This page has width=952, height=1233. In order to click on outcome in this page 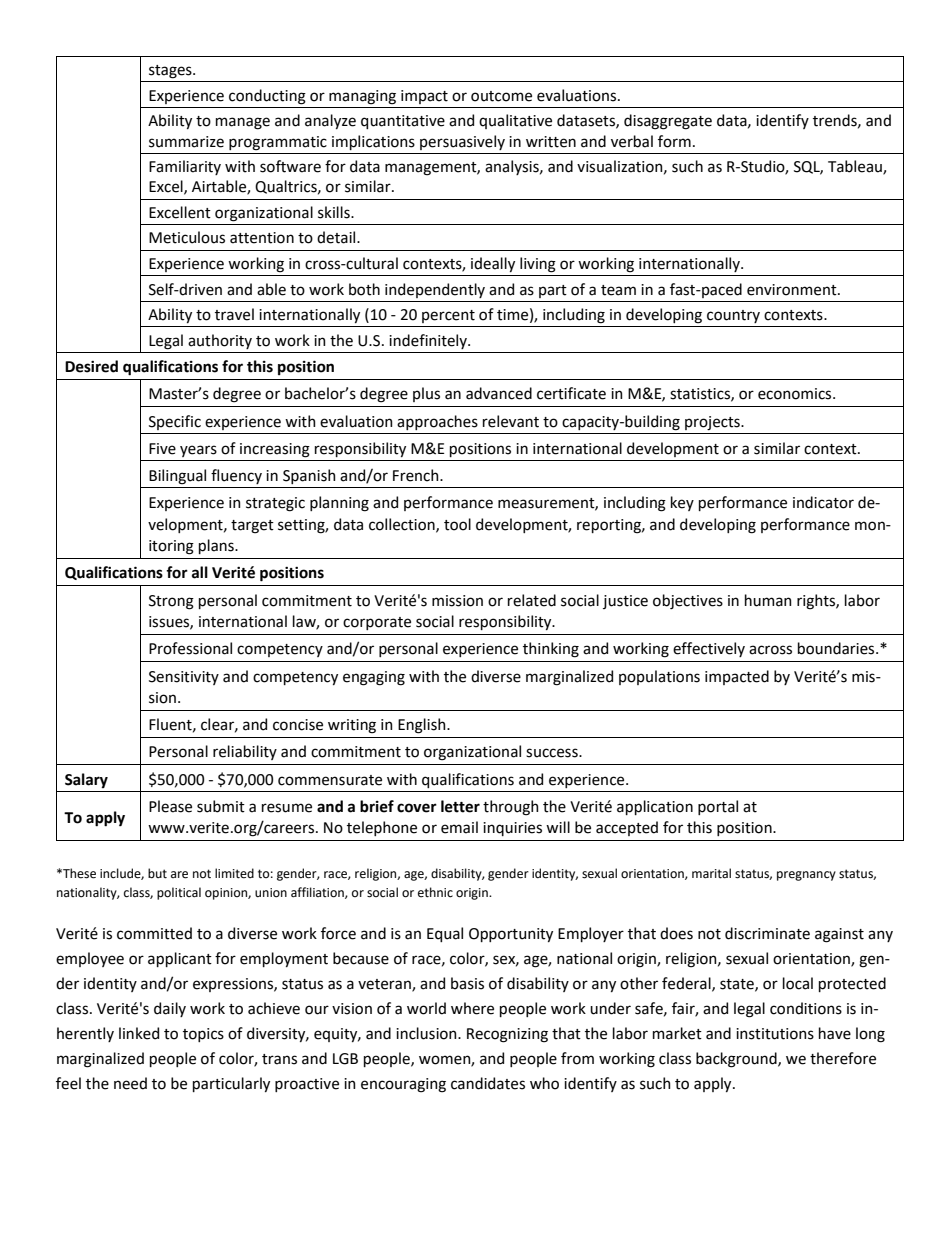, I will do `click(501, 96)`.
